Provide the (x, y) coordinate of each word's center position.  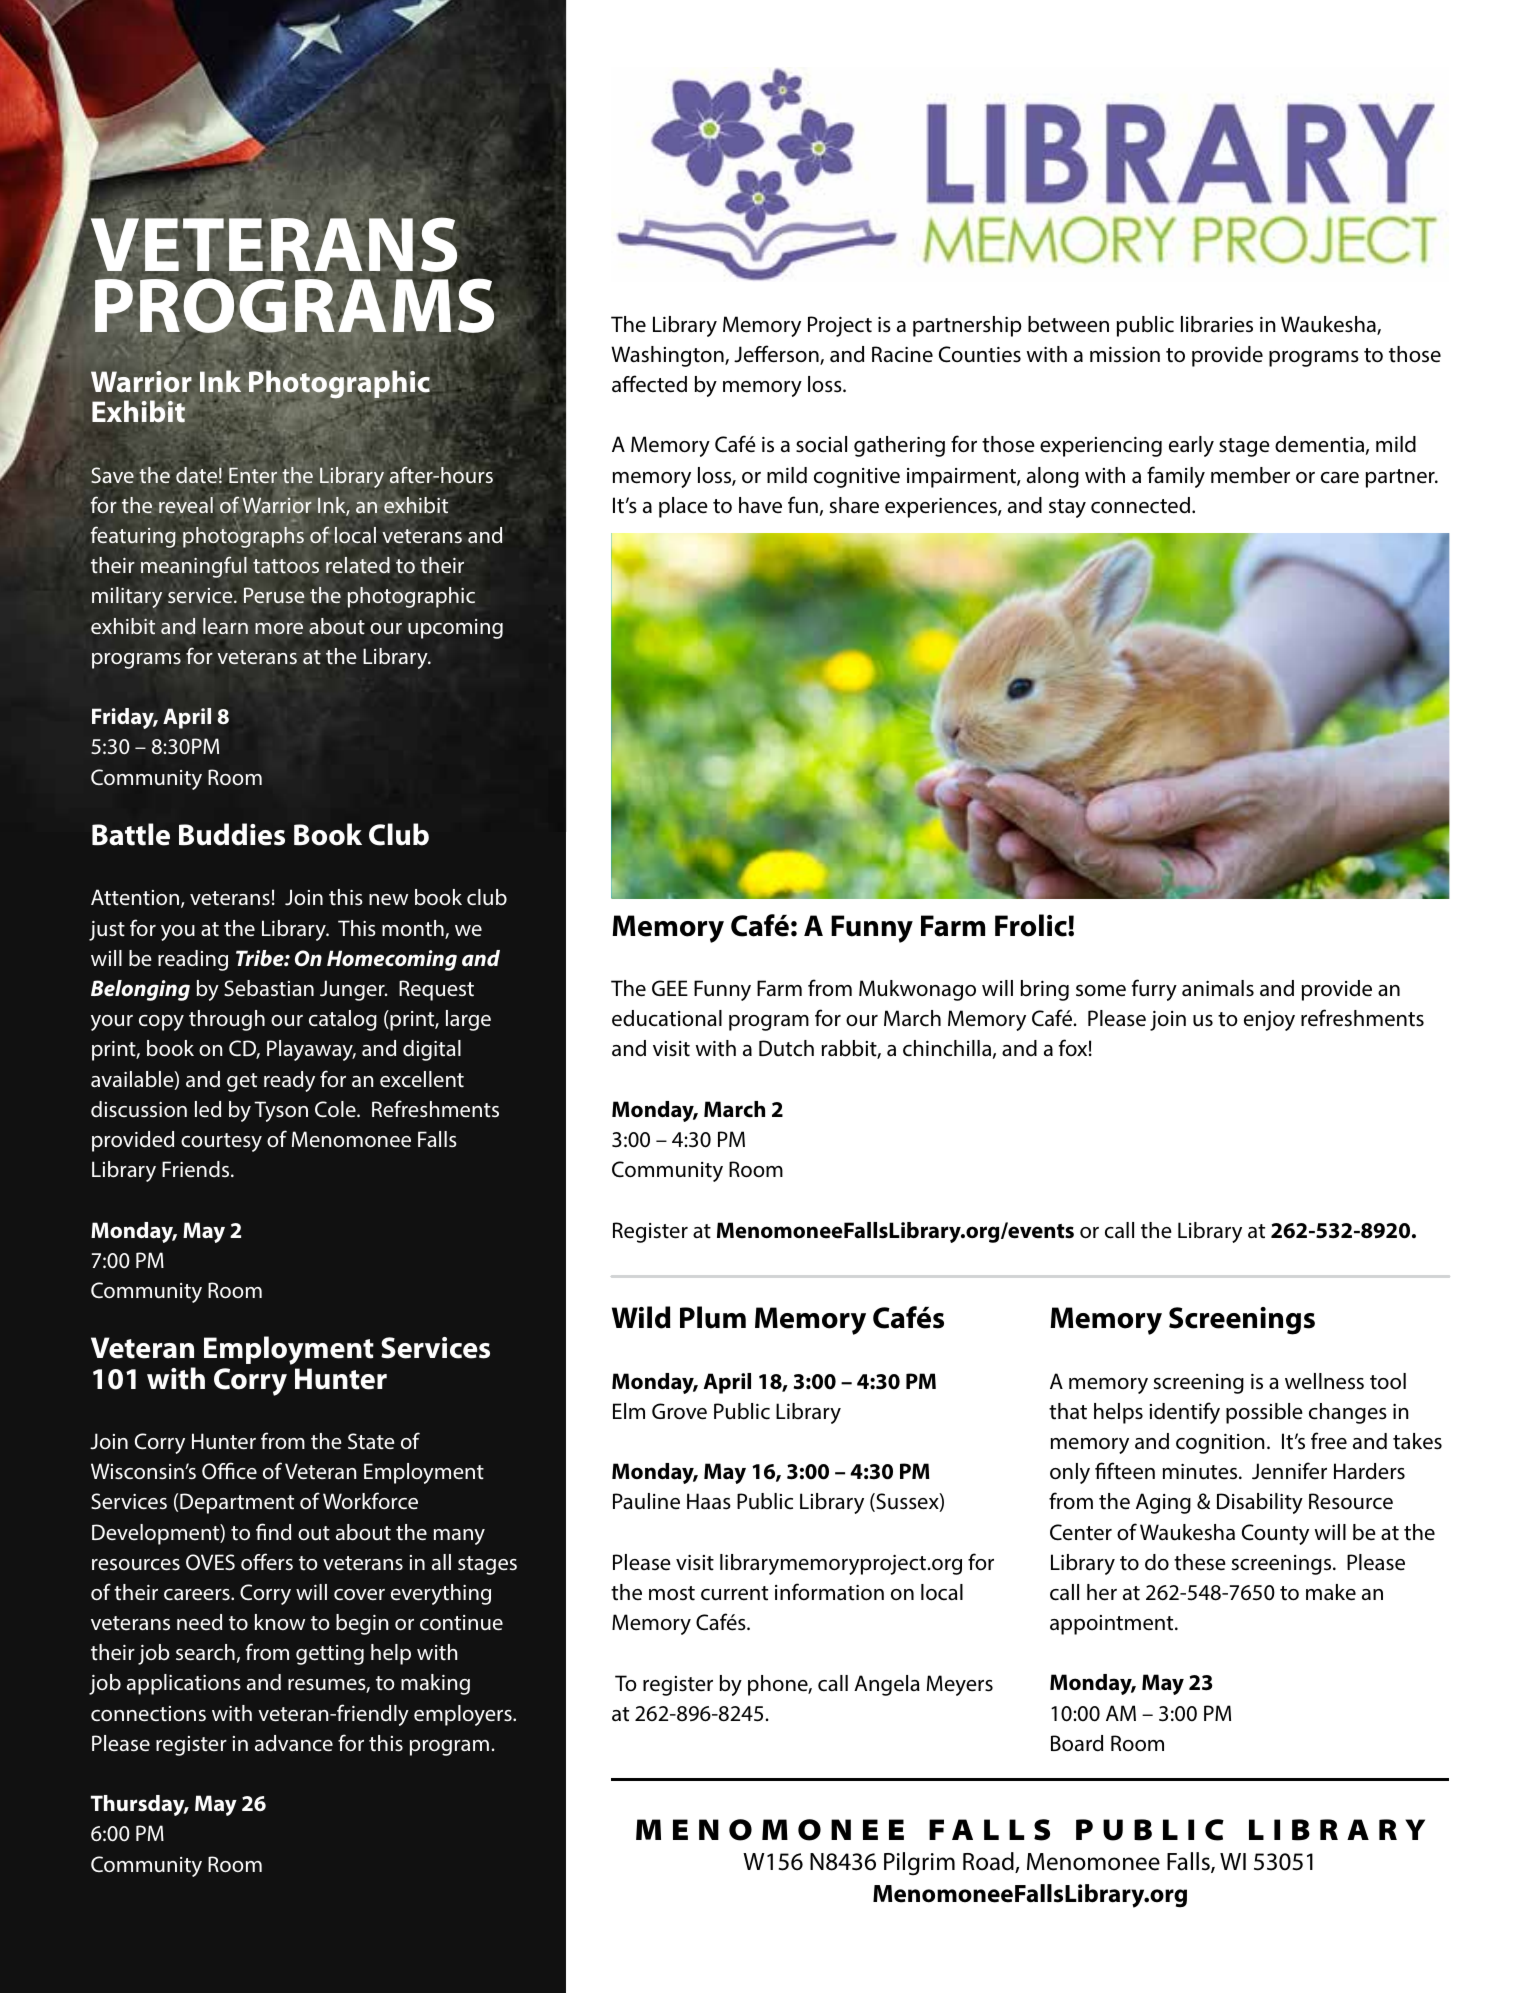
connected (1140, 505)
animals (1218, 988)
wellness (1324, 1381)
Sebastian (269, 988)
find (273, 1531)
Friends (197, 1169)
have (760, 505)
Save (112, 475)
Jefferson (777, 355)
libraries (1217, 324)
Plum (713, 1317)
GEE (670, 988)
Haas (709, 1501)
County (1275, 1534)
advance (294, 1743)
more (279, 628)
